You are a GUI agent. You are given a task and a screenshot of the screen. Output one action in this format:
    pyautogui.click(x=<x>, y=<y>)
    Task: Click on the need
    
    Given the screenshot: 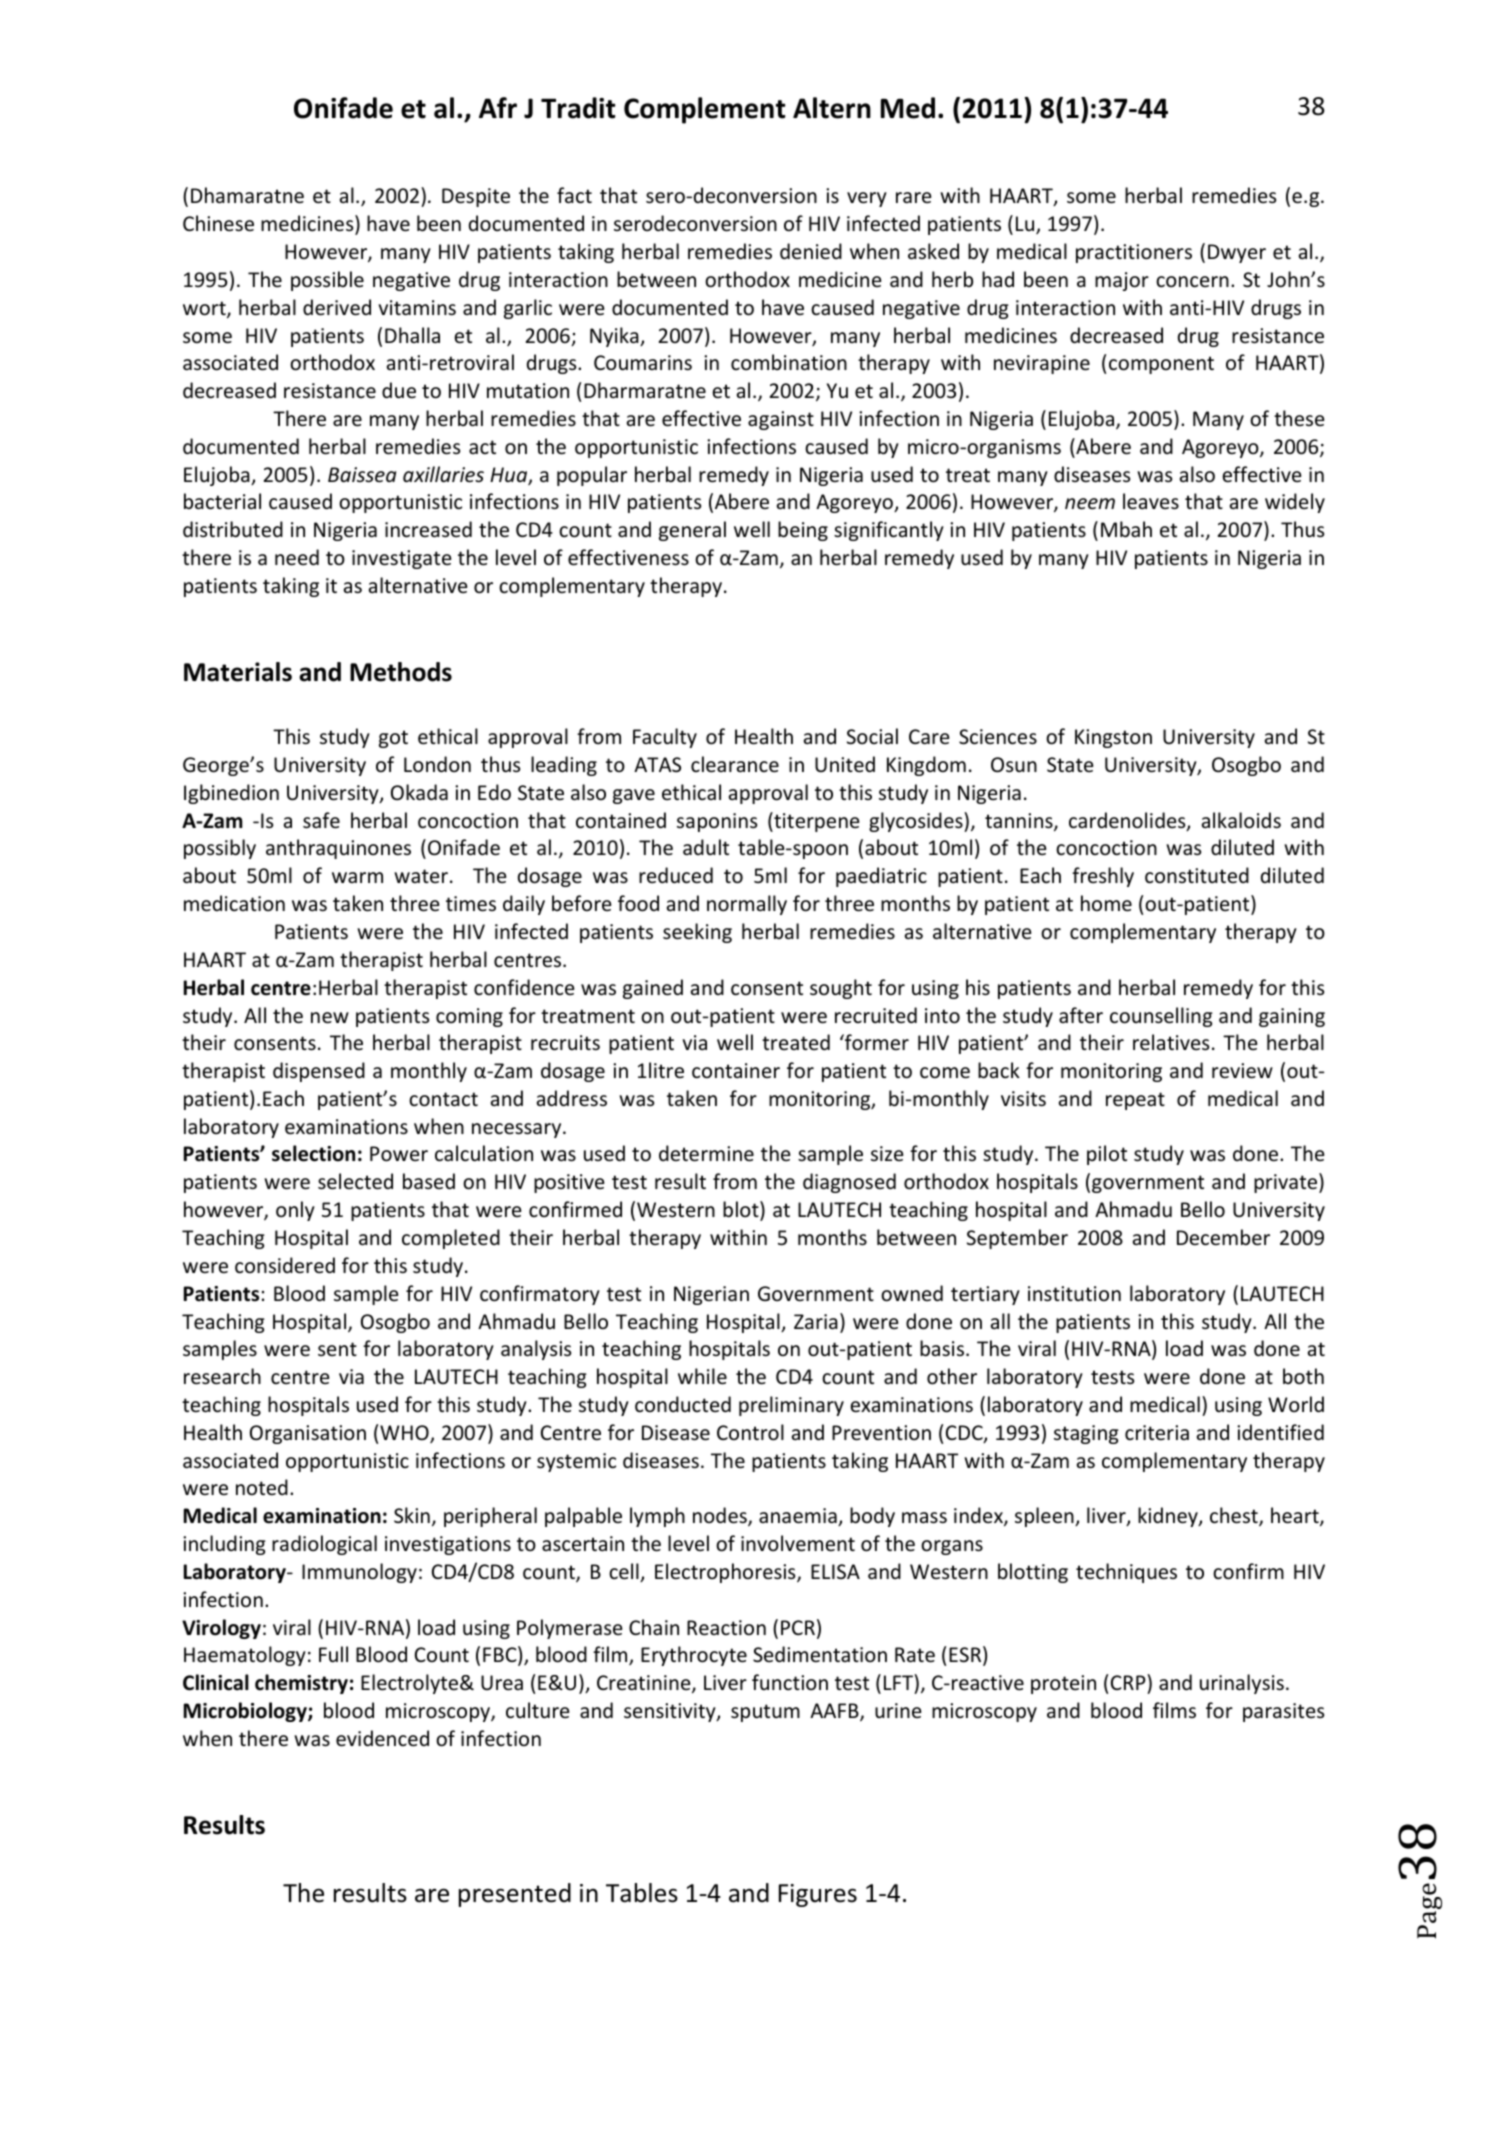 What is the action you would take?
    pyautogui.click(x=297, y=557)
